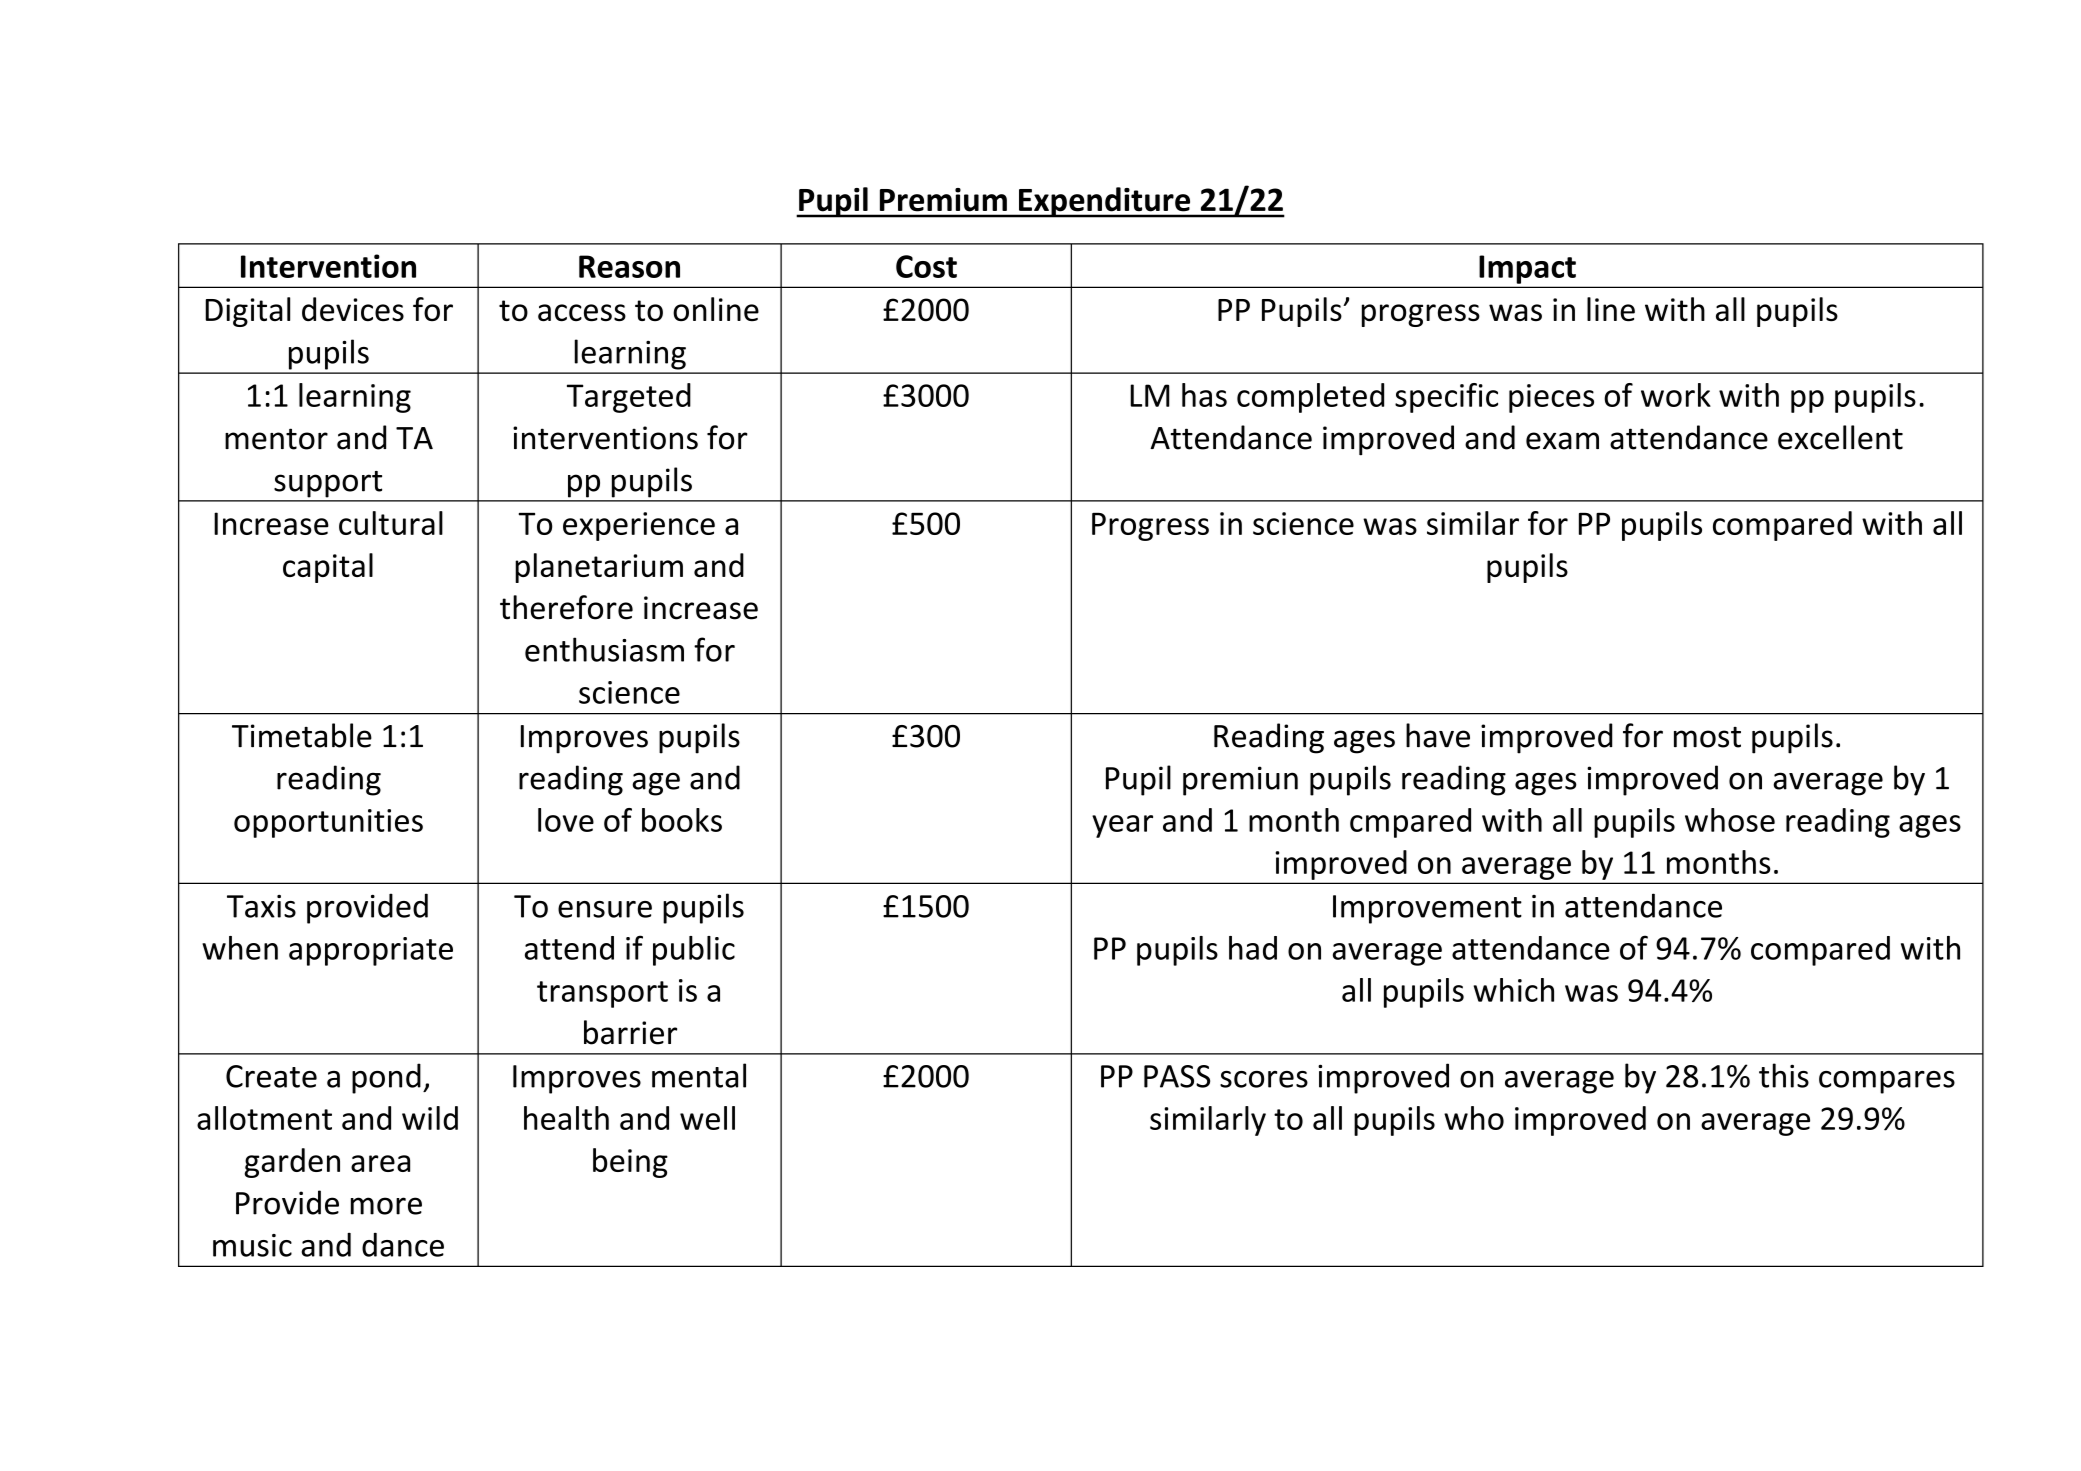 The width and height of the image is (2081, 1471). Describe the element at coordinates (605, 909) in the image. I see `ensure` at that location.
